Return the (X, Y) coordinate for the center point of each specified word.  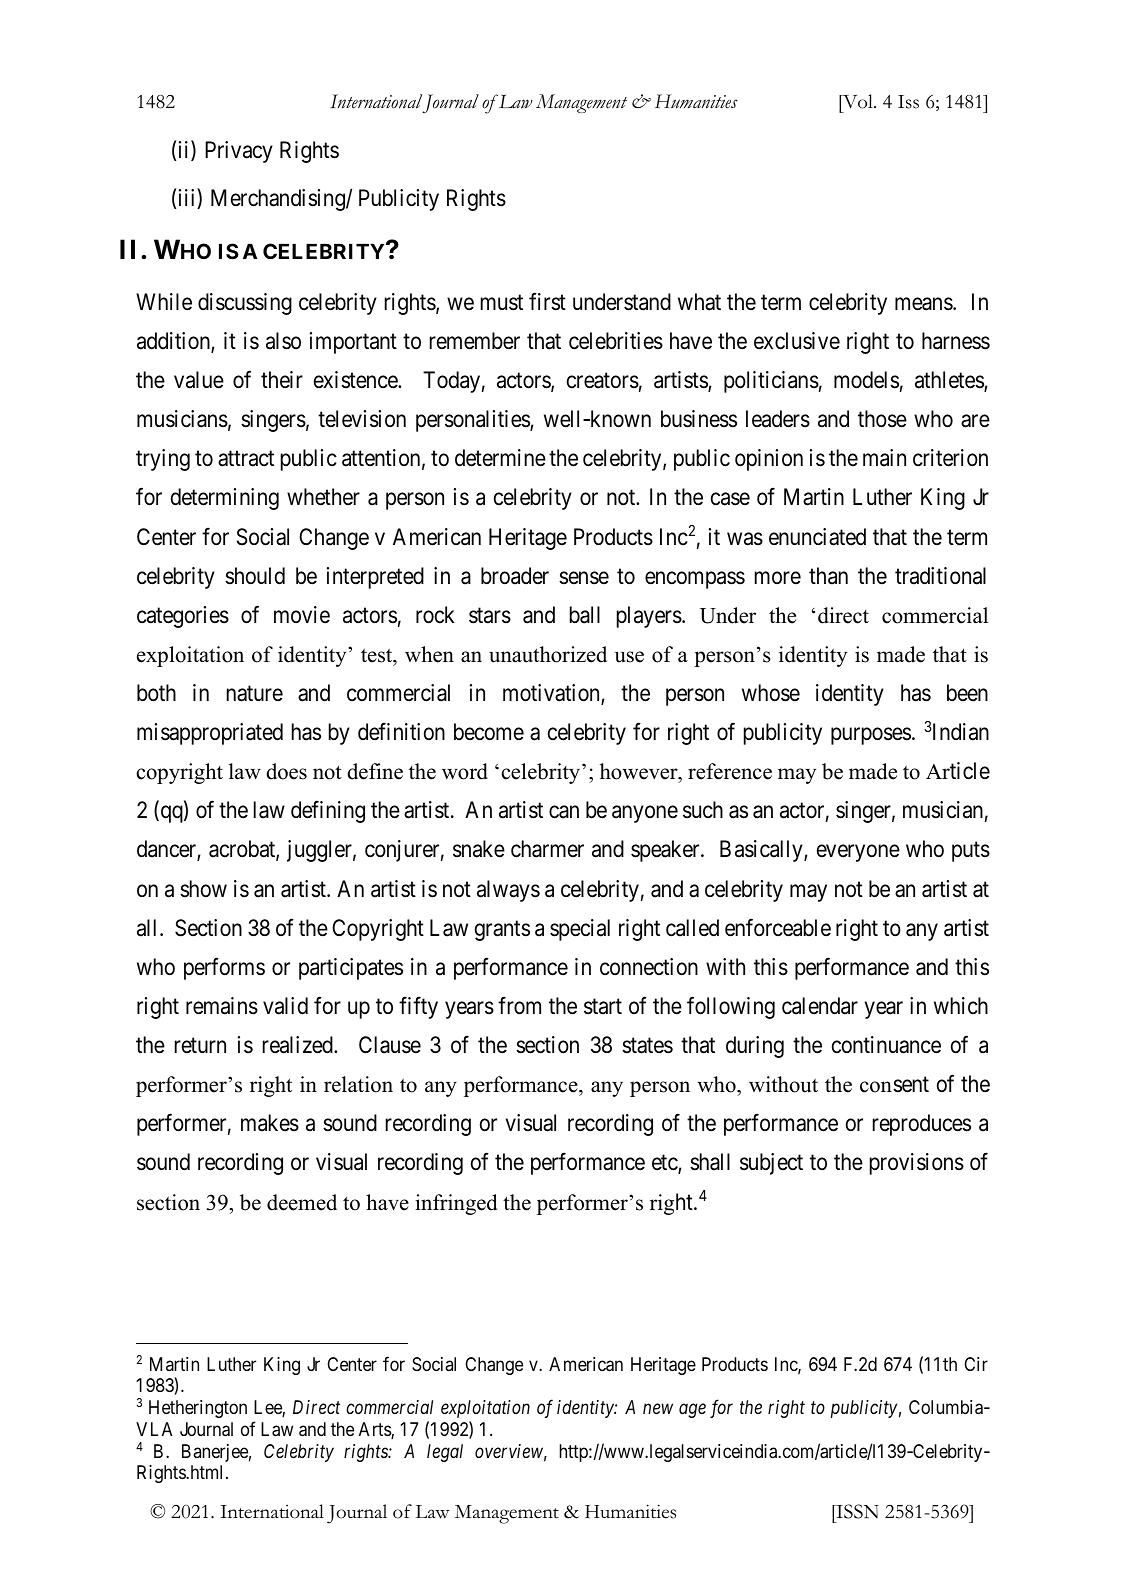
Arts (375, 1430)
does (286, 771)
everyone (858, 853)
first (547, 302)
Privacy (239, 152)
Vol (858, 101)
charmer (547, 849)
